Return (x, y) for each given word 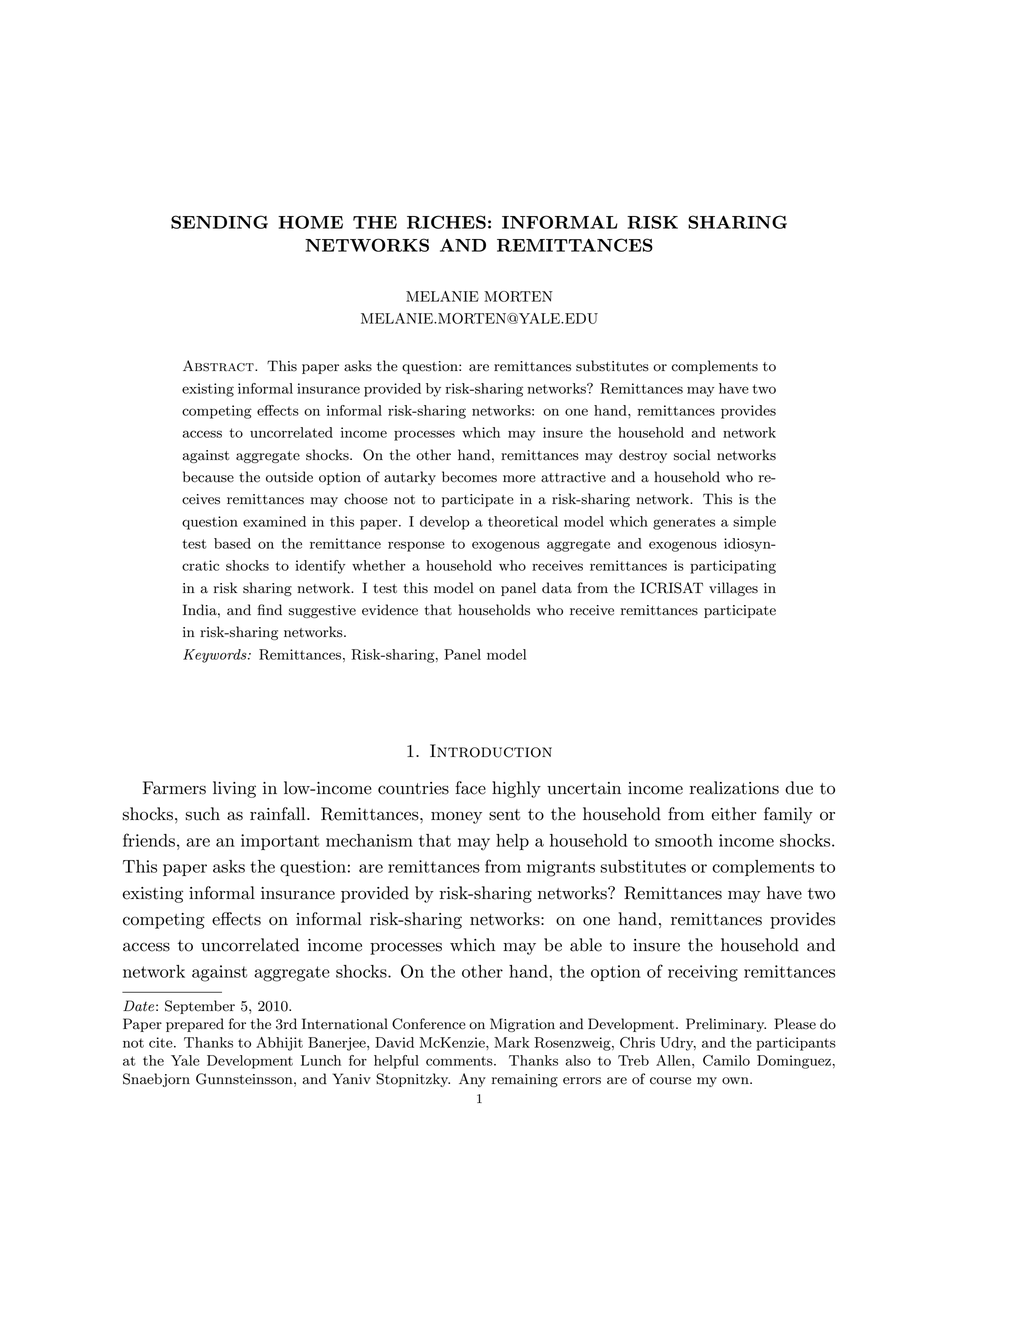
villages (733, 589)
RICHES (446, 222)
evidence (390, 610)
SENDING (219, 222)
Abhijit (279, 1044)
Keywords (216, 656)
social (692, 455)
